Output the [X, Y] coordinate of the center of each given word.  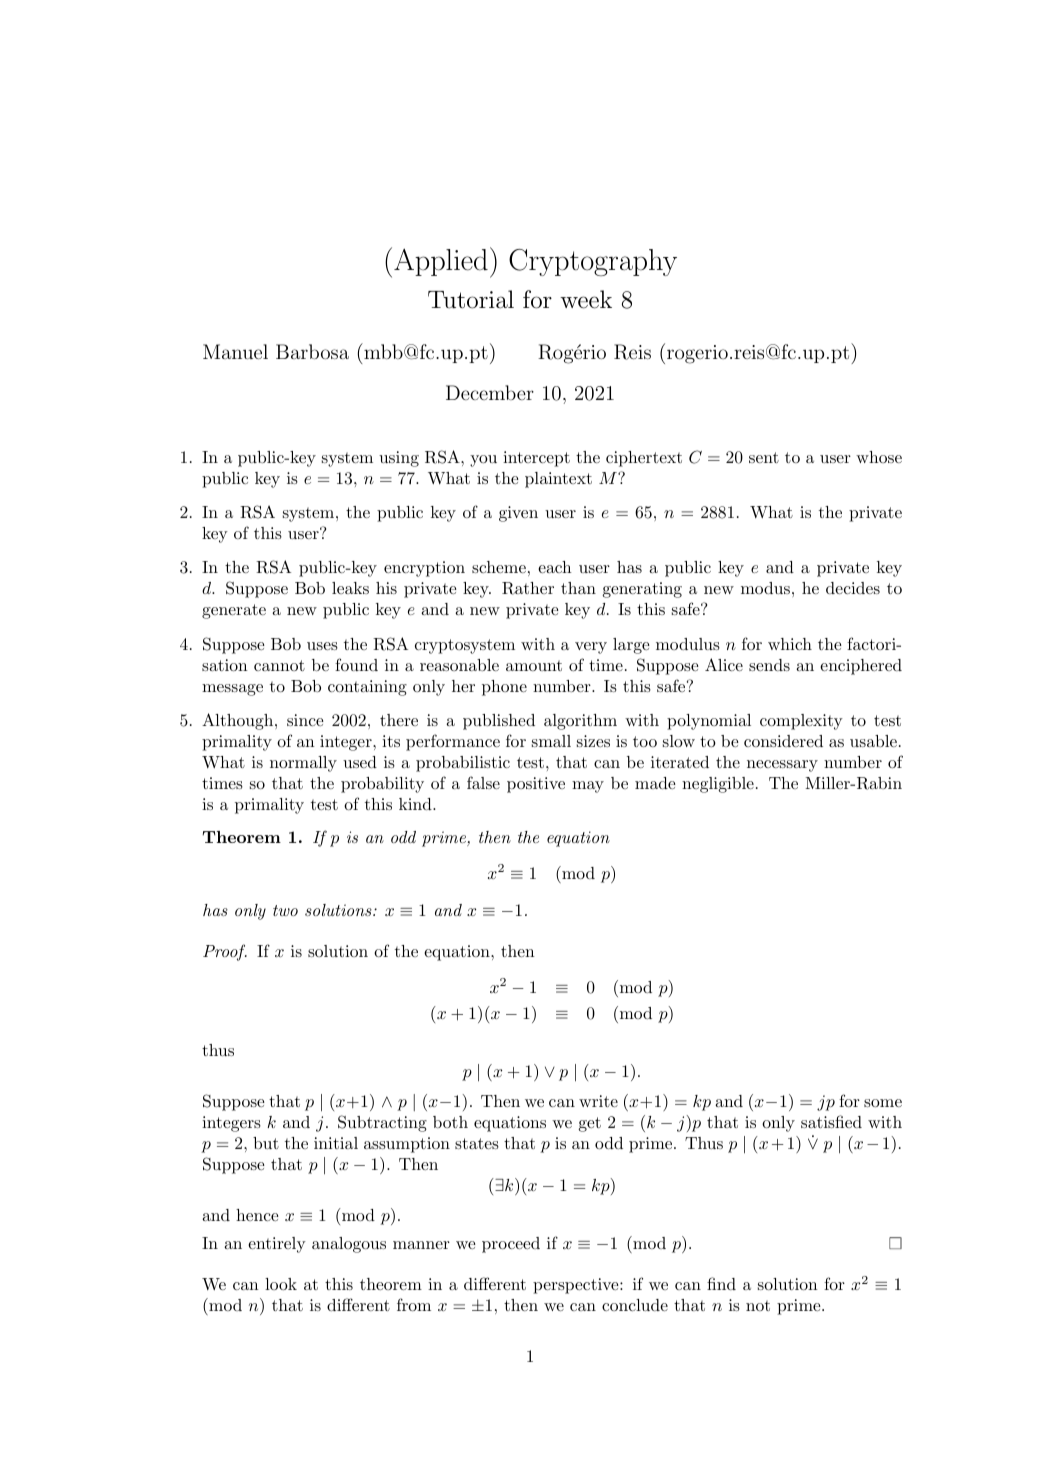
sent [764, 457]
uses [322, 646]
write [598, 1101]
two [285, 910]
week [586, 299]
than [578, 588]
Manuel [235, 351]
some [883, 1103]
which [790, 644]
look [281, 1284]
